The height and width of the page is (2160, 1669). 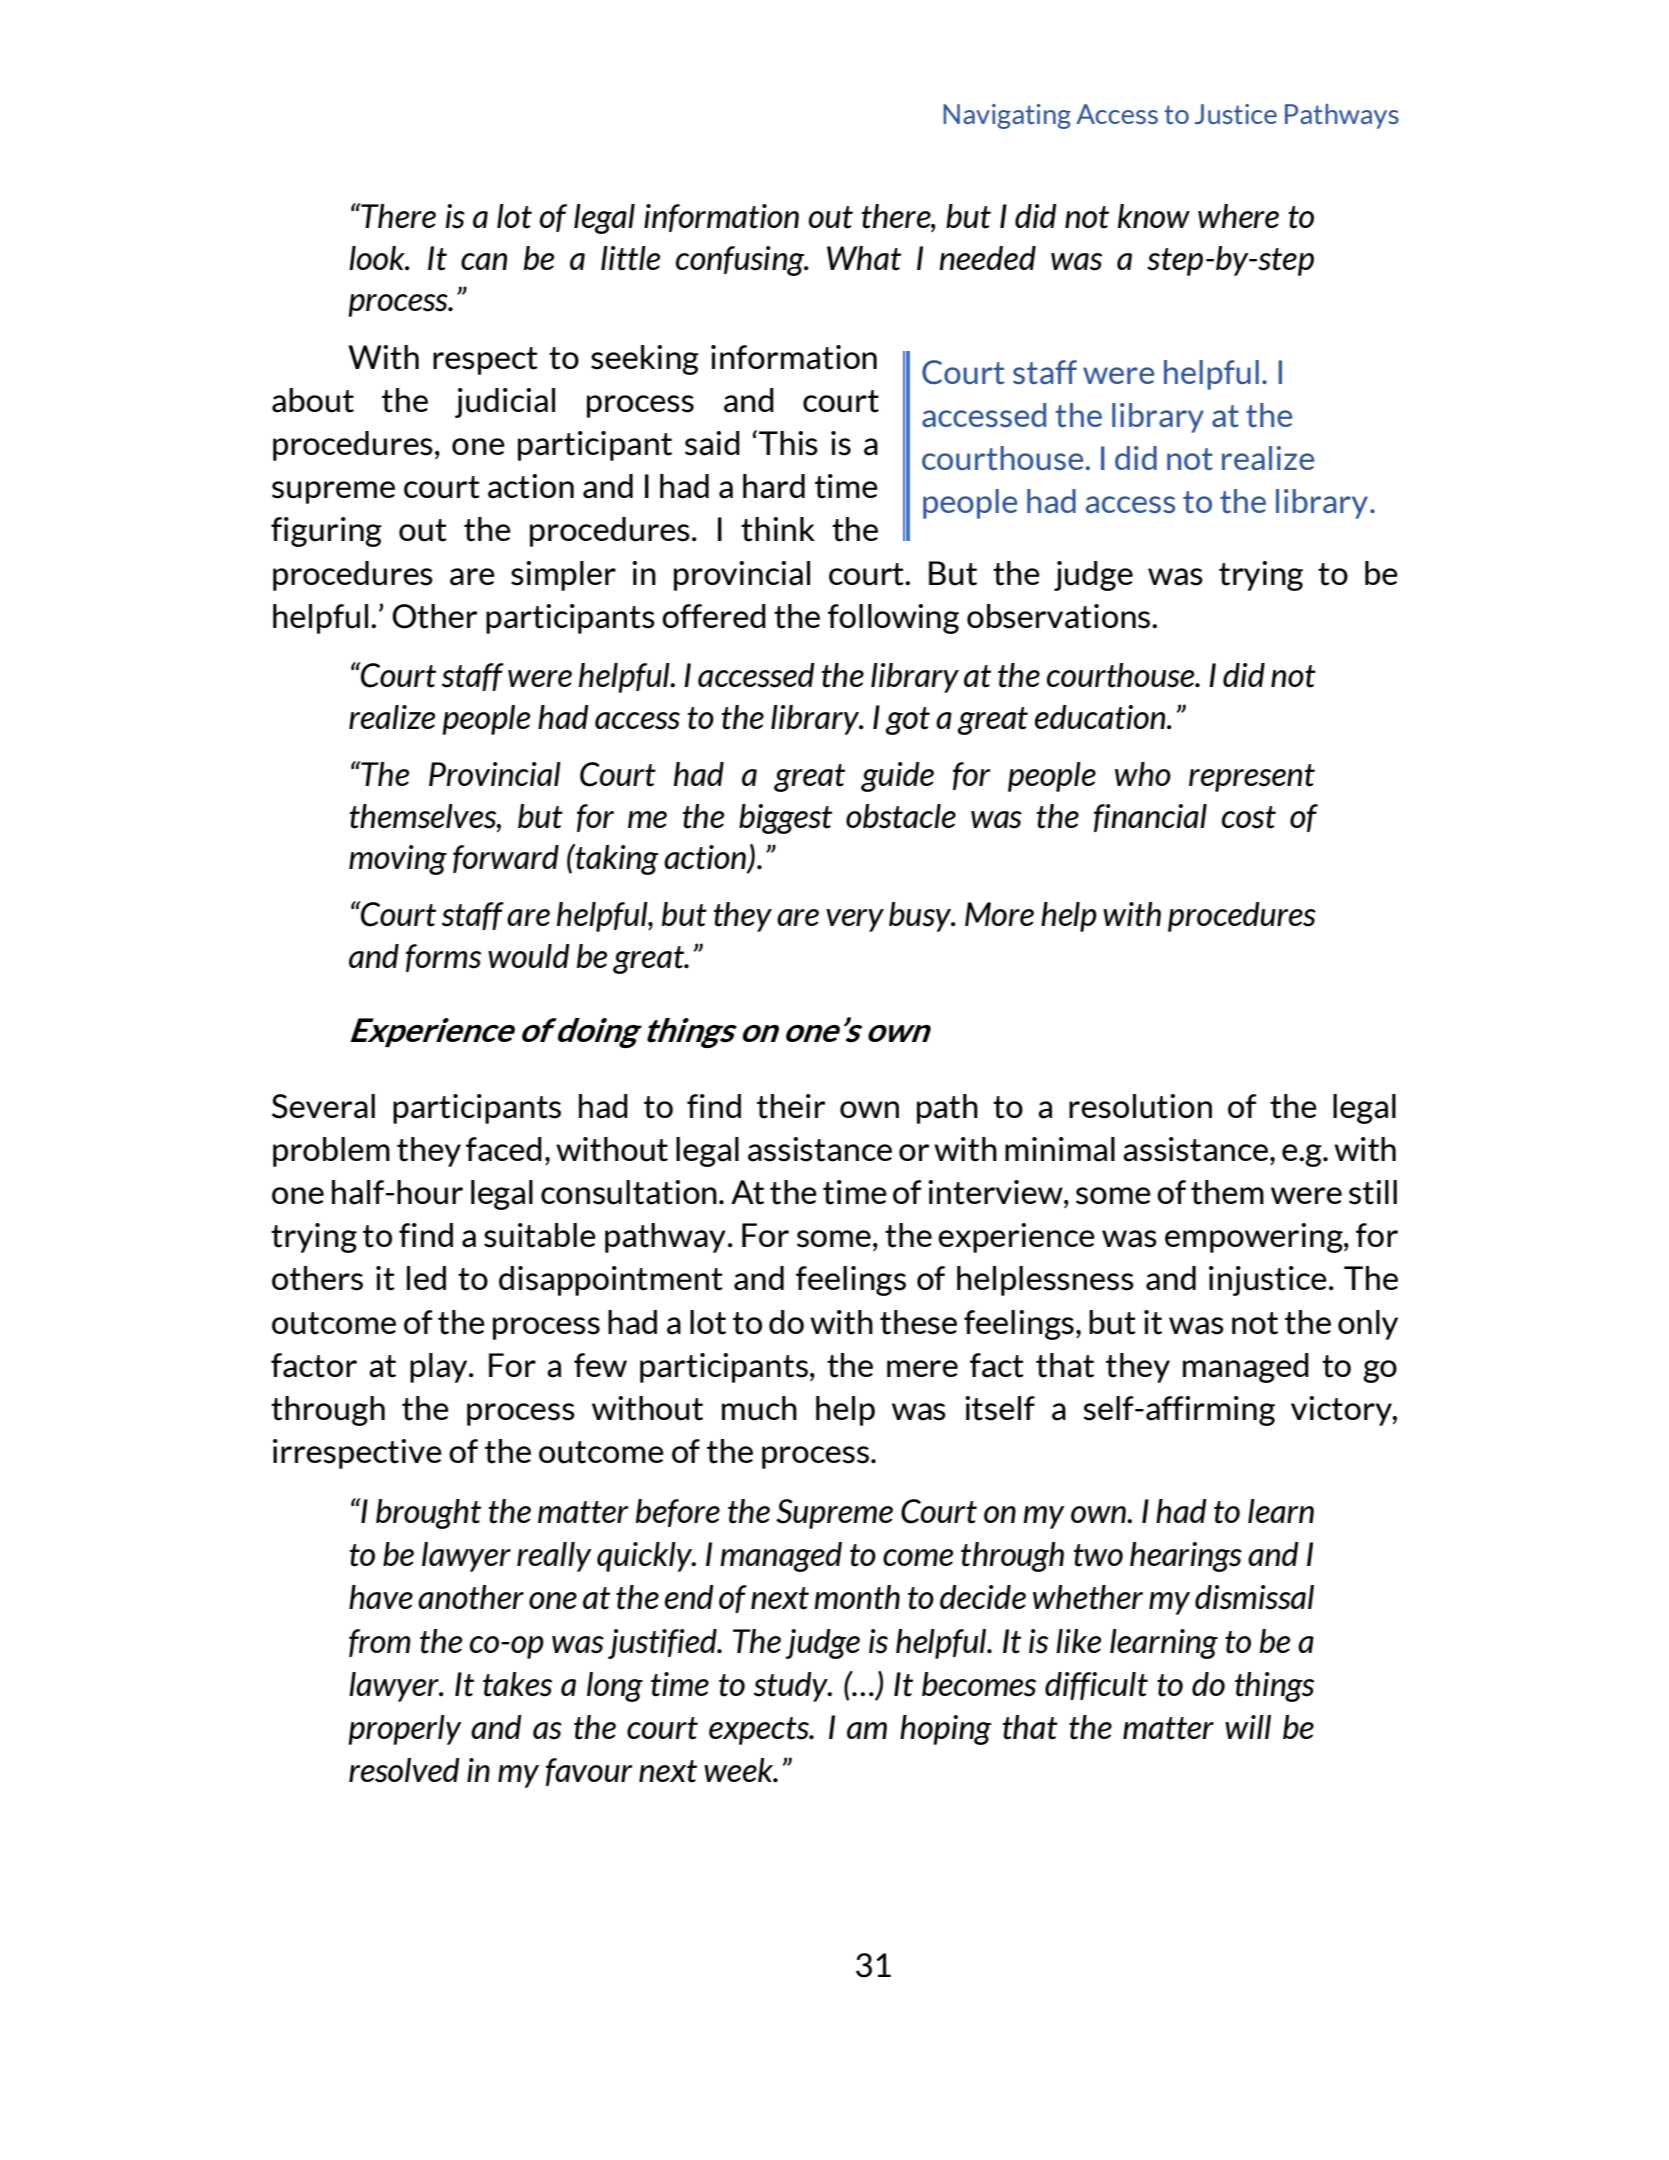 What do you see at coordinates (1238, 216) in the page?
I see `where` at bounding box center [1238, 216].
